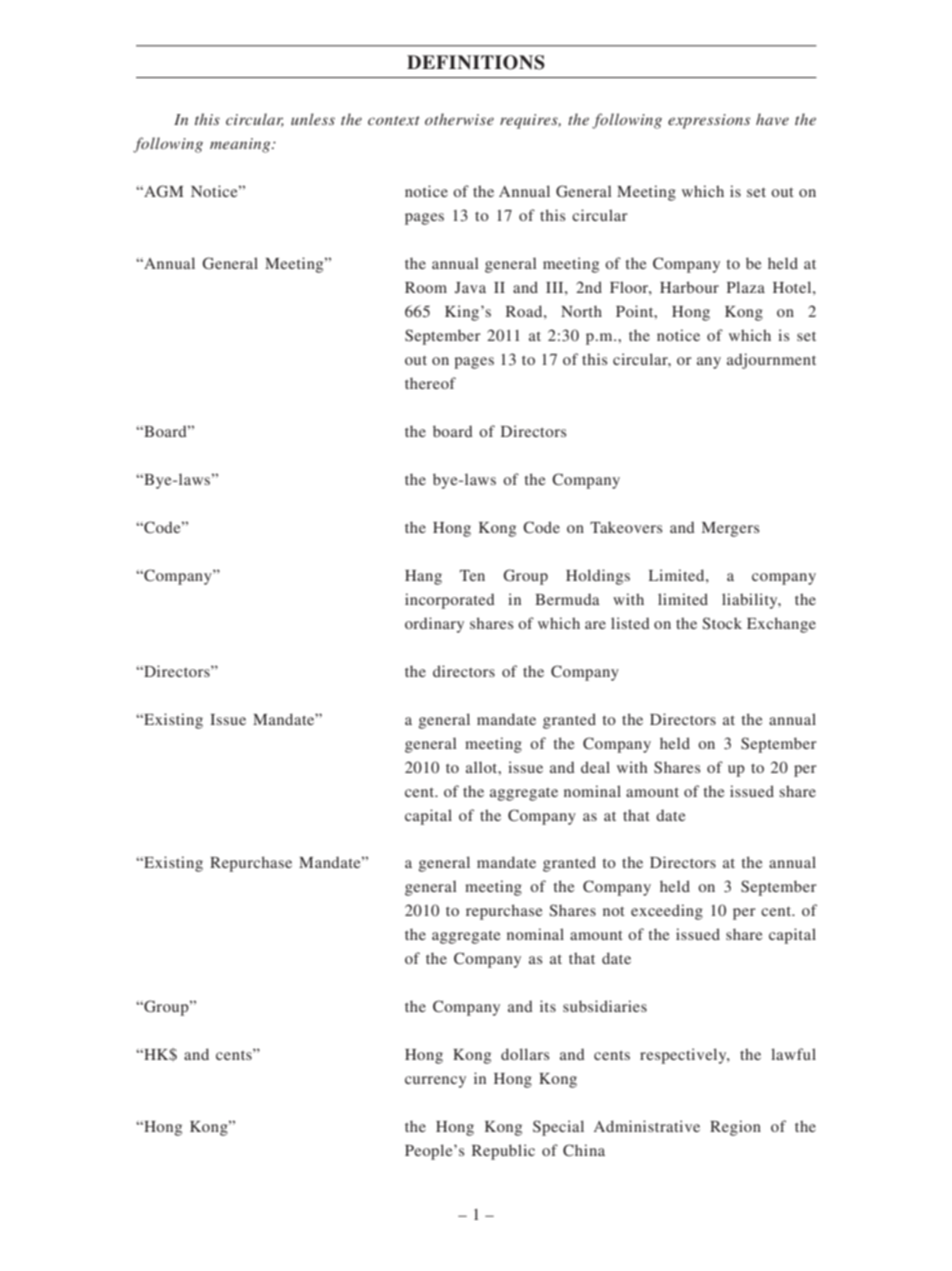 The image size is (952, 1271). Describe the element at coordinates (595, 767) in the document. I see `deal` at that location.
